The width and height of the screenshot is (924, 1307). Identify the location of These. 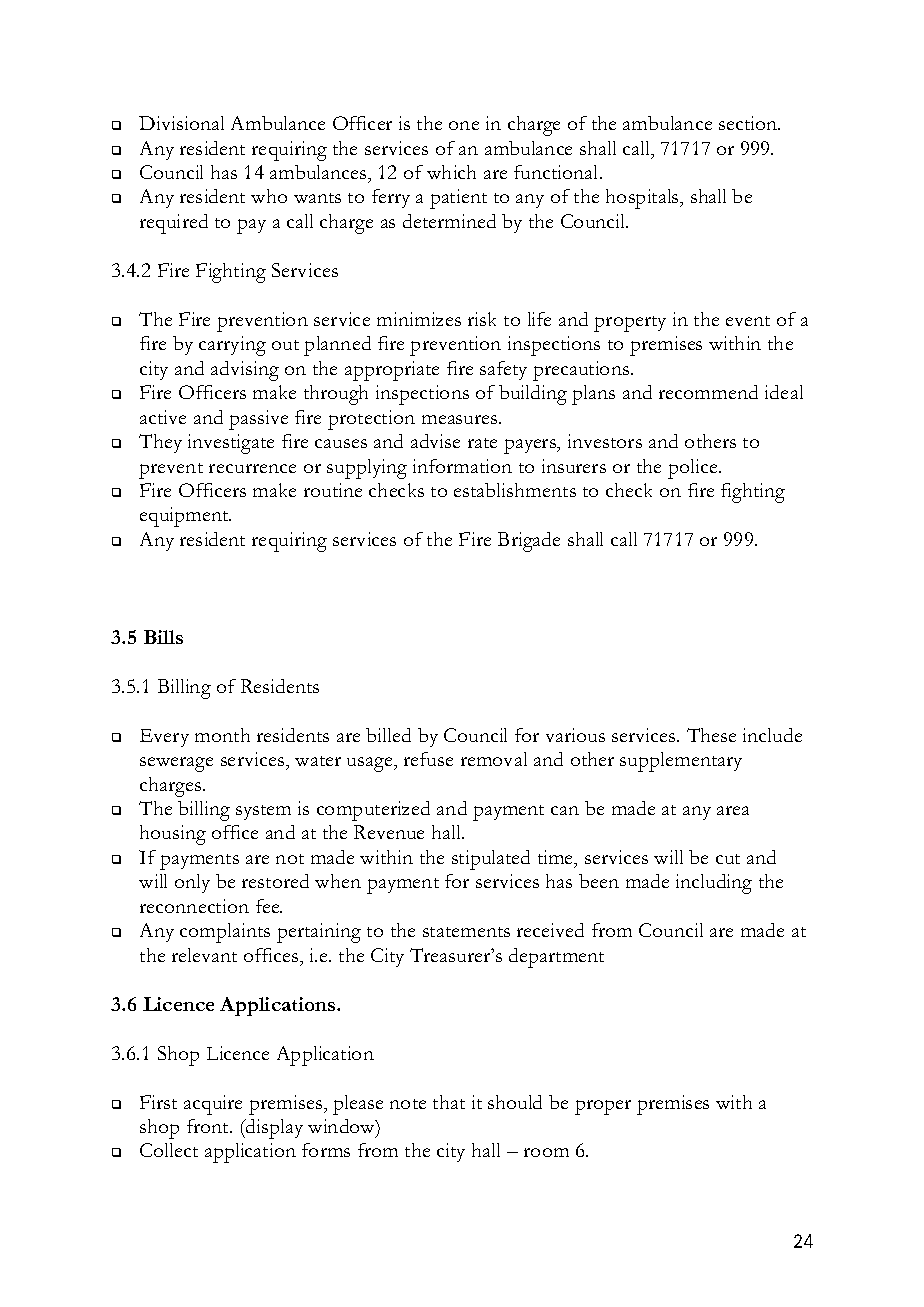
(711, 735).
